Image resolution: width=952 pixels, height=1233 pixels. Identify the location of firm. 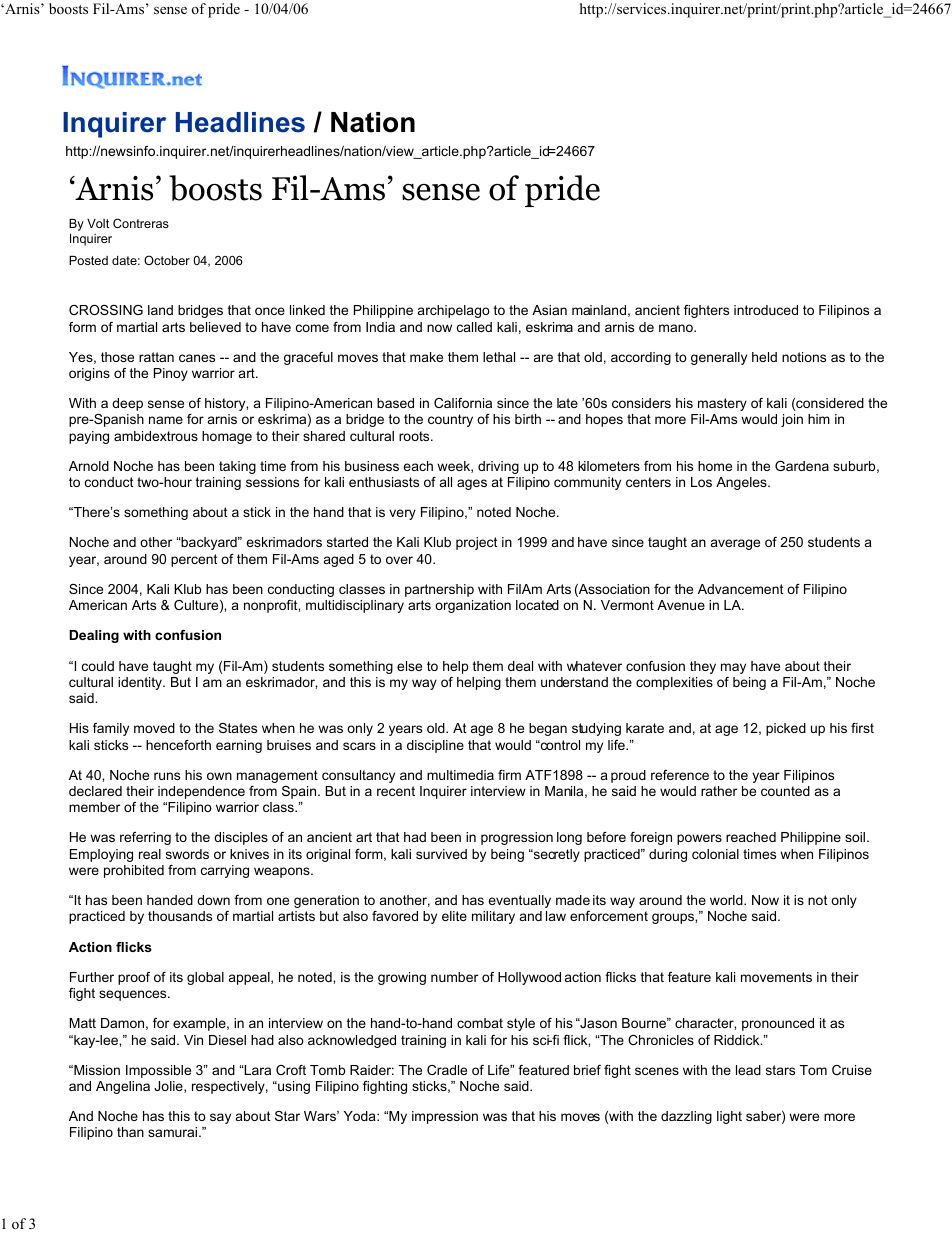
(509, 775).
